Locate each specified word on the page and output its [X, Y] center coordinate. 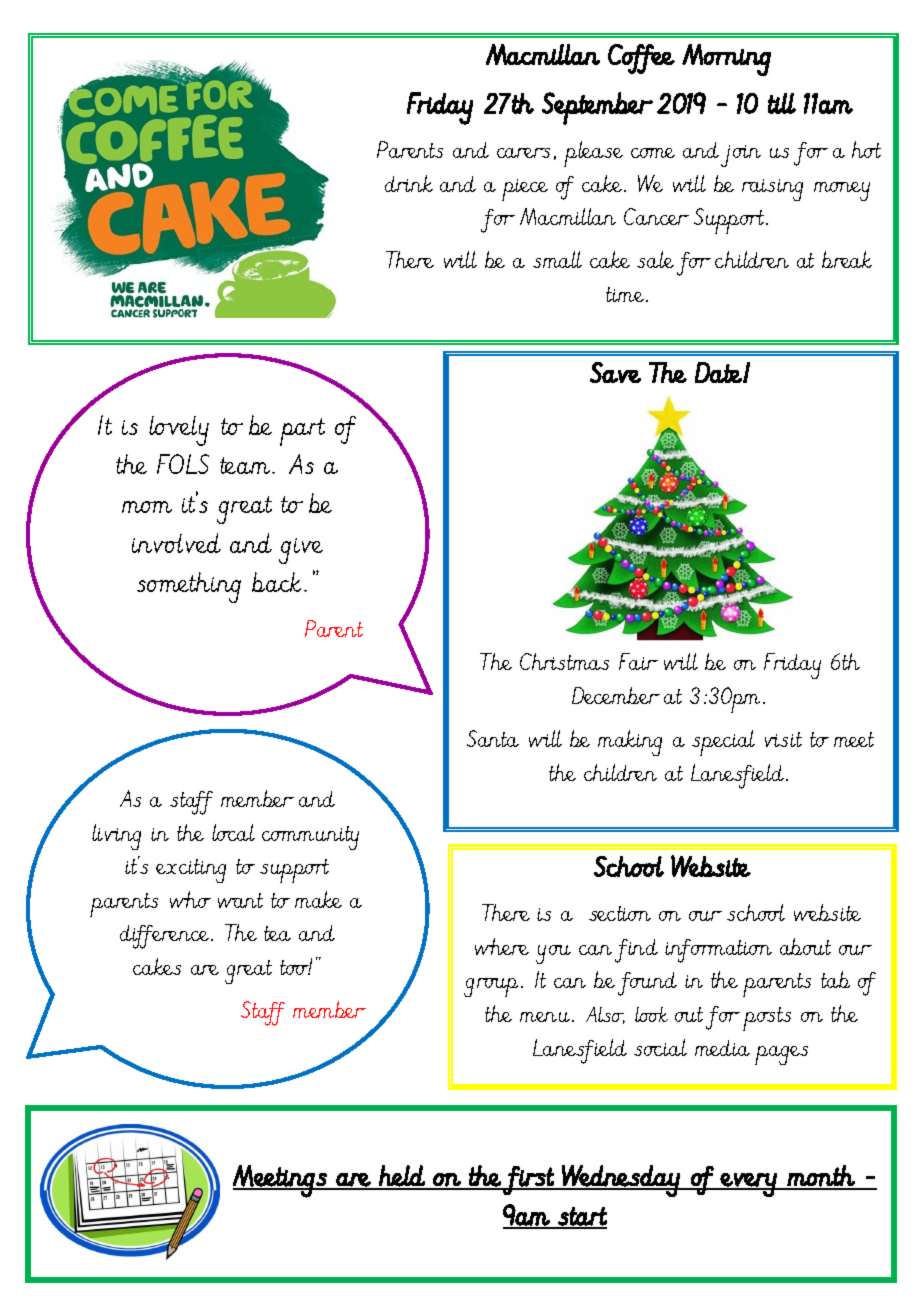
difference [166, 937]
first [529, 1180]
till [782, 103]
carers [523, 153]
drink [409, 183]
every [749, 1185]
